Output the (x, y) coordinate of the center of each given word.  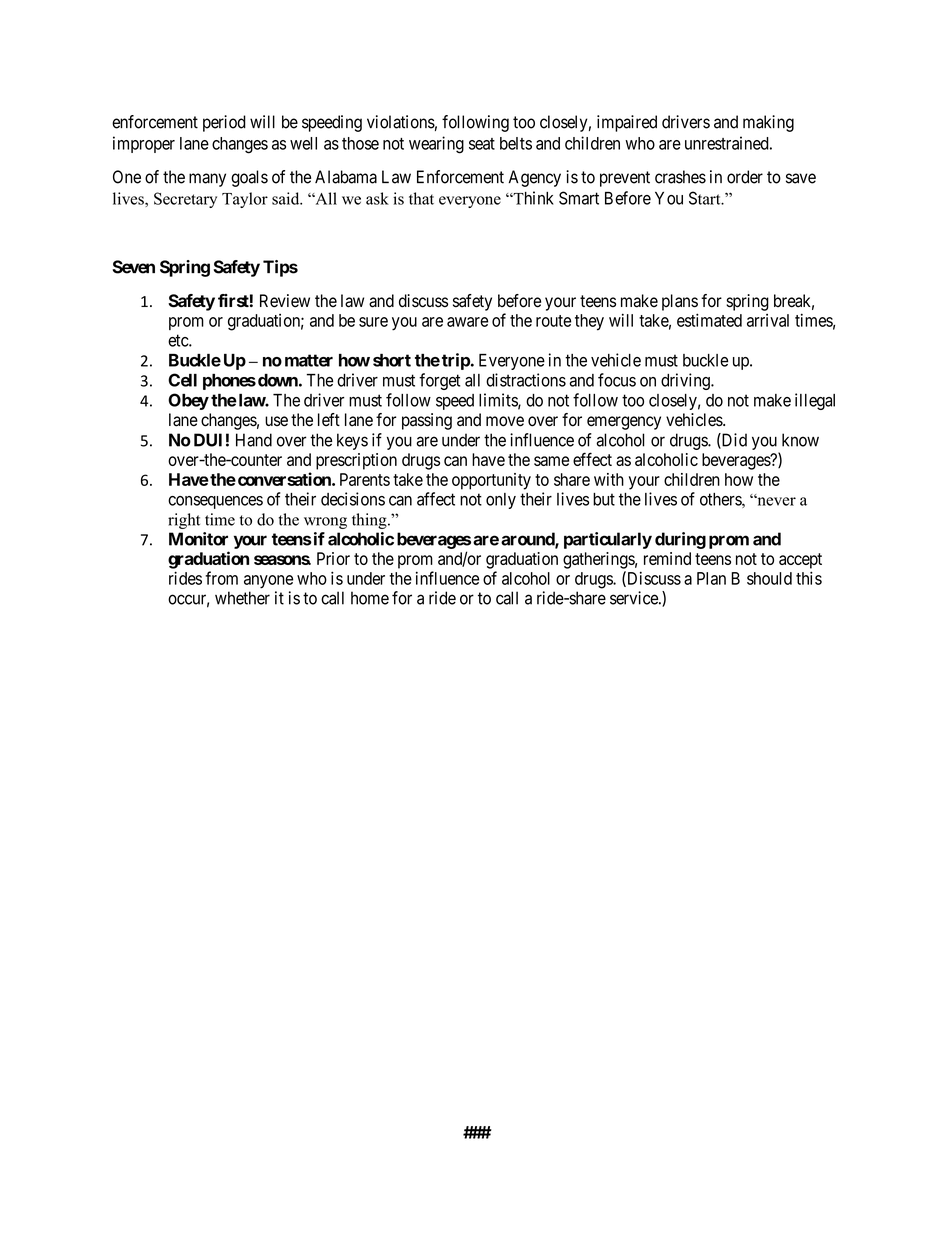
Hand (254, 440)
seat (482, 144)
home (370, 598)
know (800, 440)
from (221, 578)
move (505, 421)
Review (285, 301)
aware (467, 322)
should (769, 578)
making (768, 123)
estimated (709, 320)
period (224, 123)
